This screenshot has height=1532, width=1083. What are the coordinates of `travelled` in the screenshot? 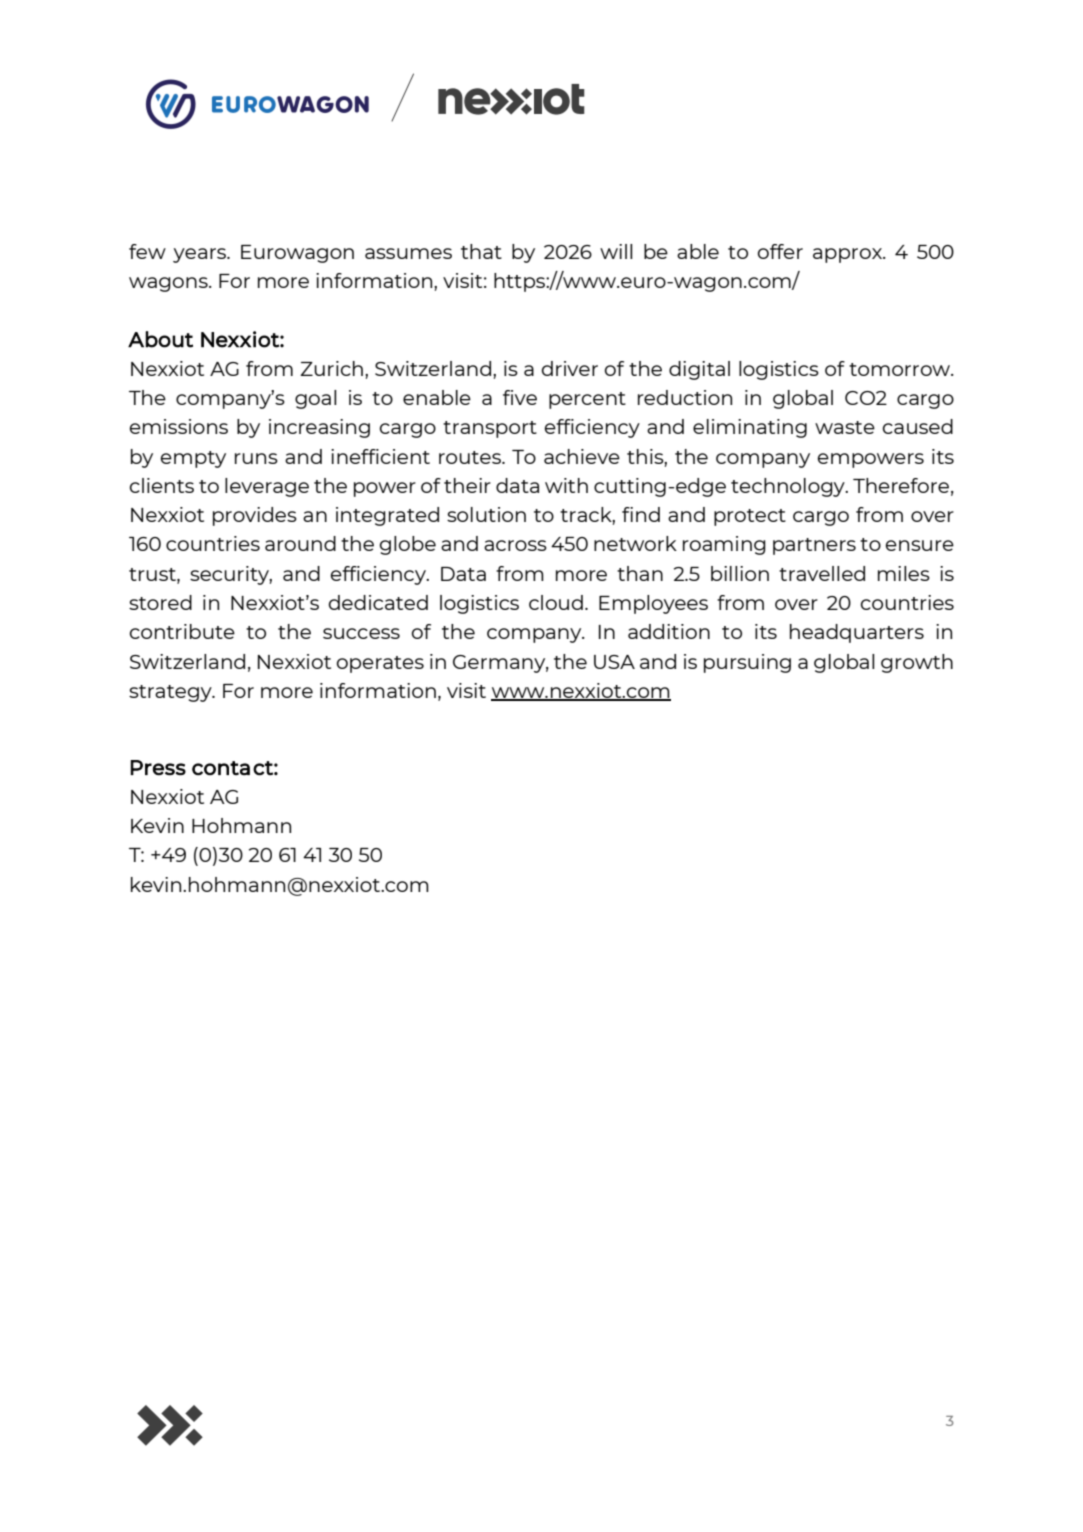 It's located at (822, 573).
